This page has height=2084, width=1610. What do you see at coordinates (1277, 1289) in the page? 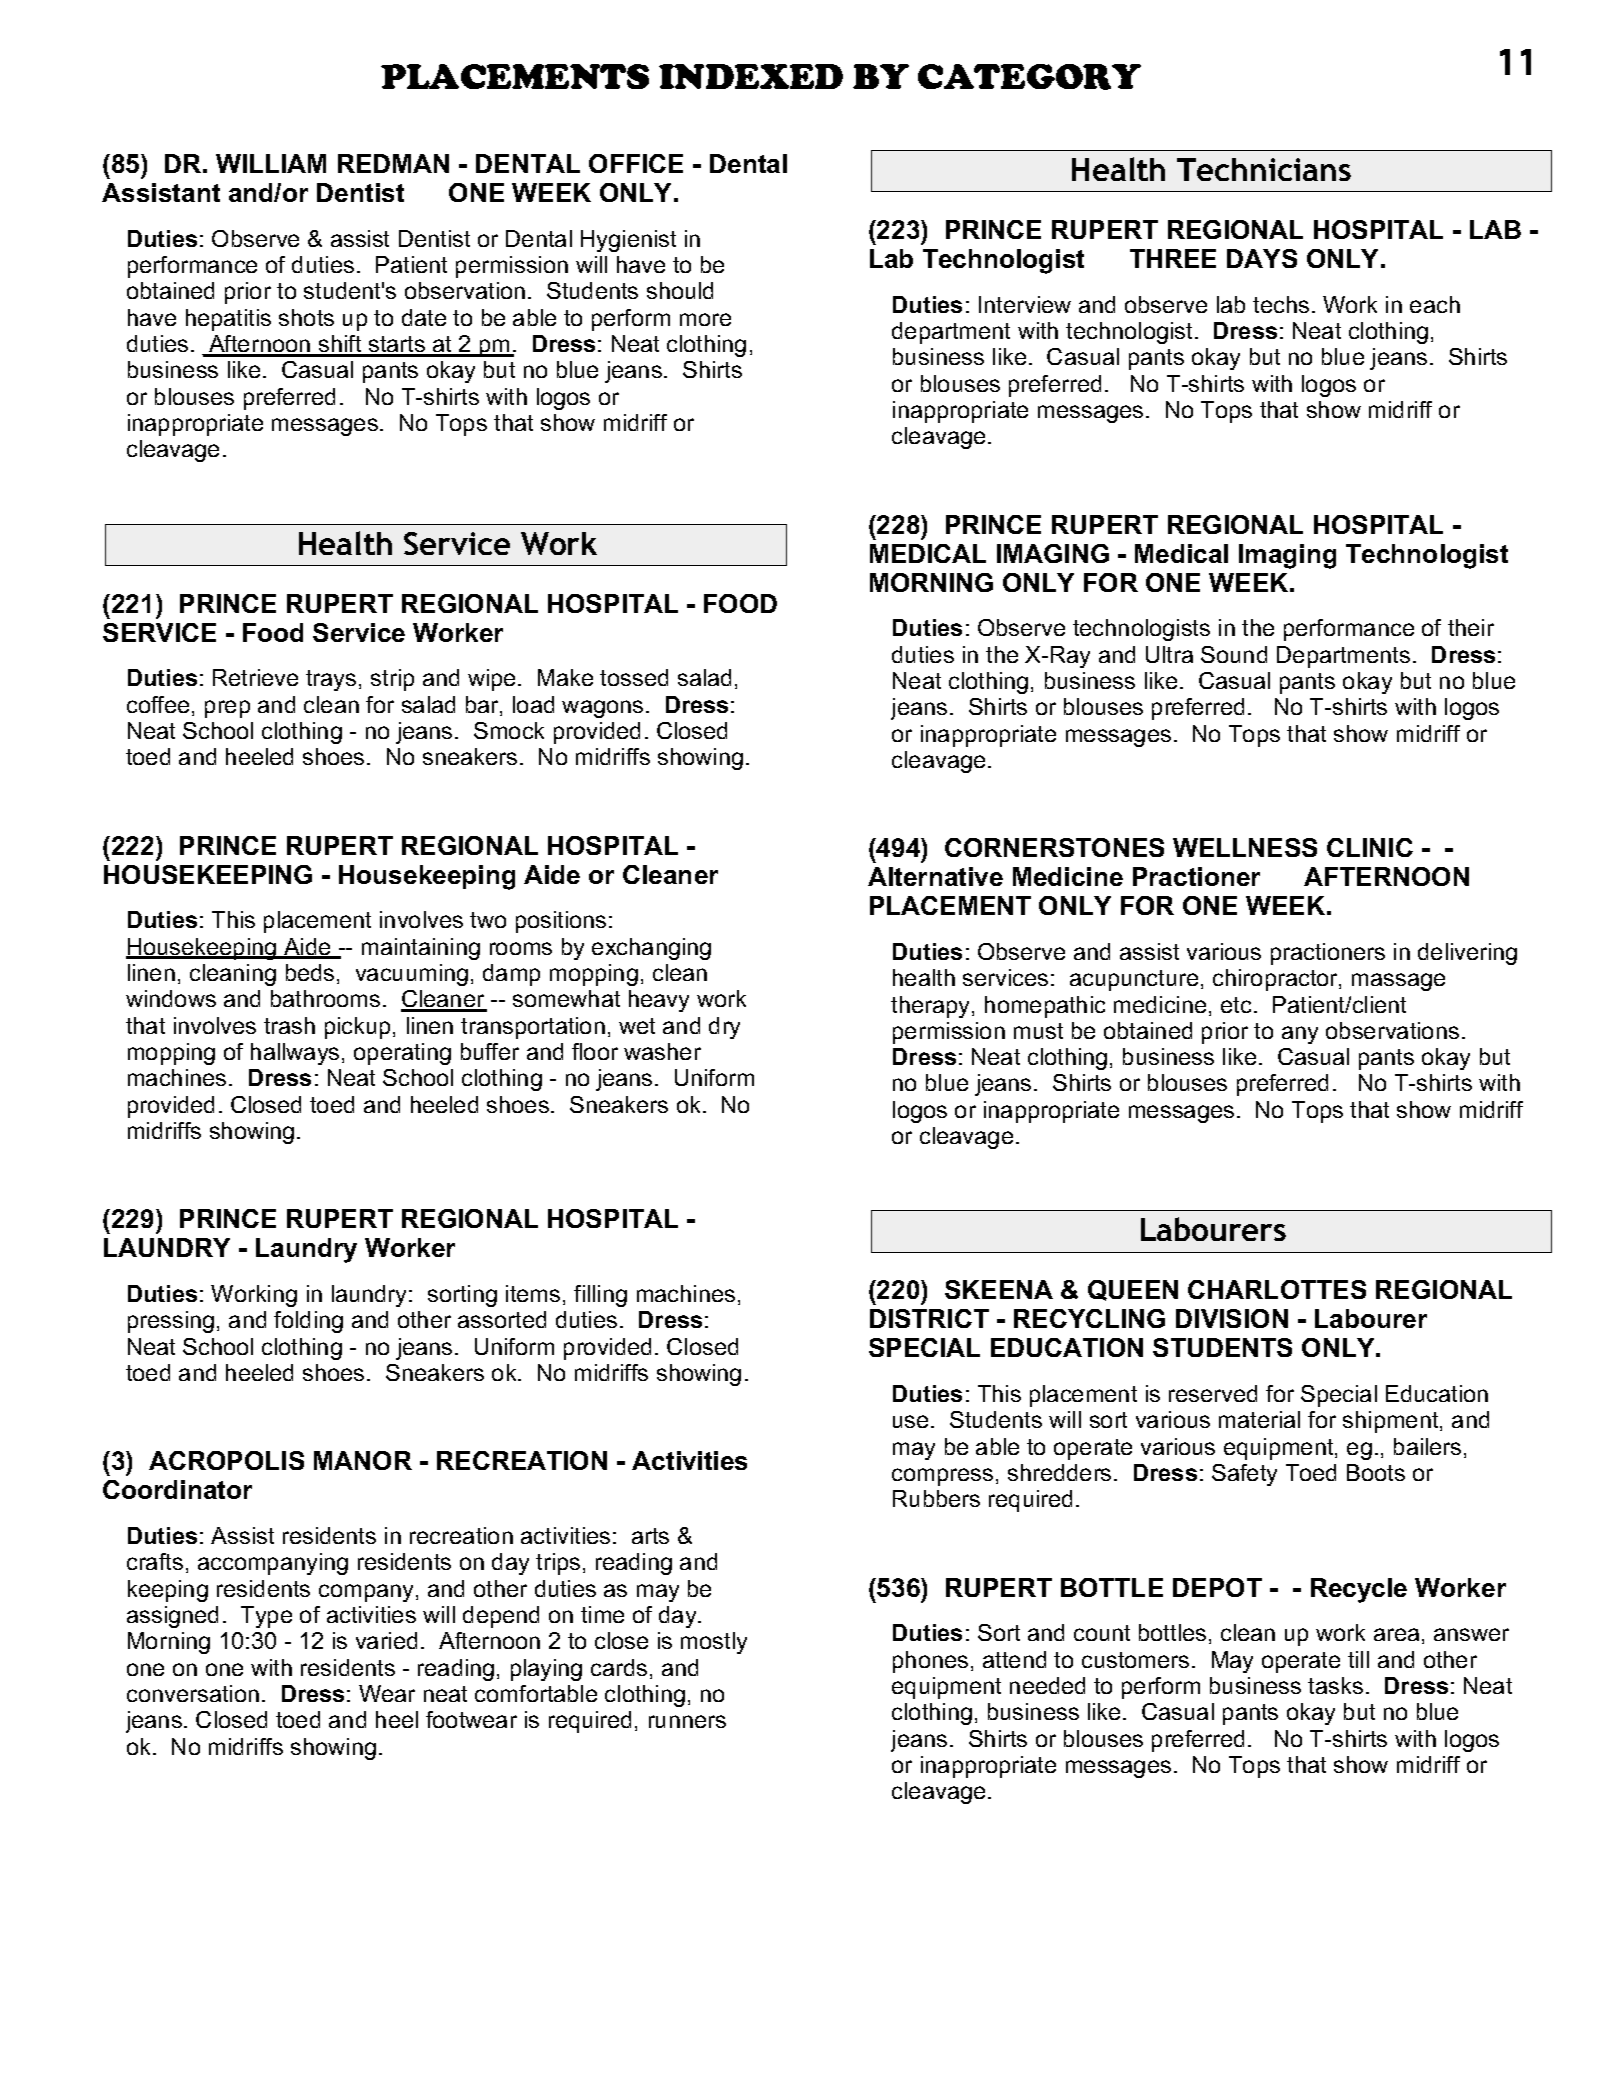
I see `CHARLOTTES` at bounding box center [1277, 1289].
